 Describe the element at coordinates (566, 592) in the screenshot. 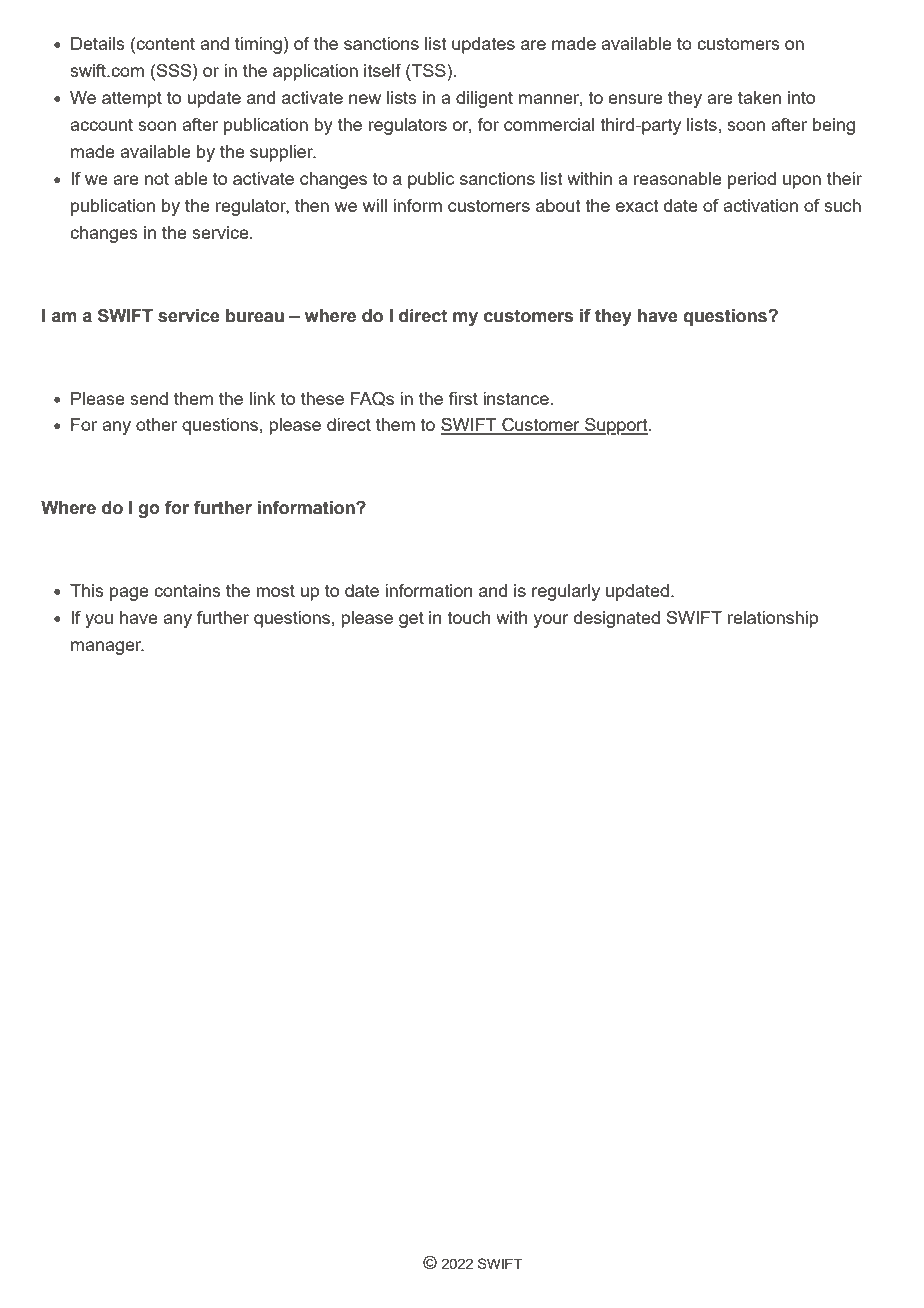

I see `regularly` at that location.
